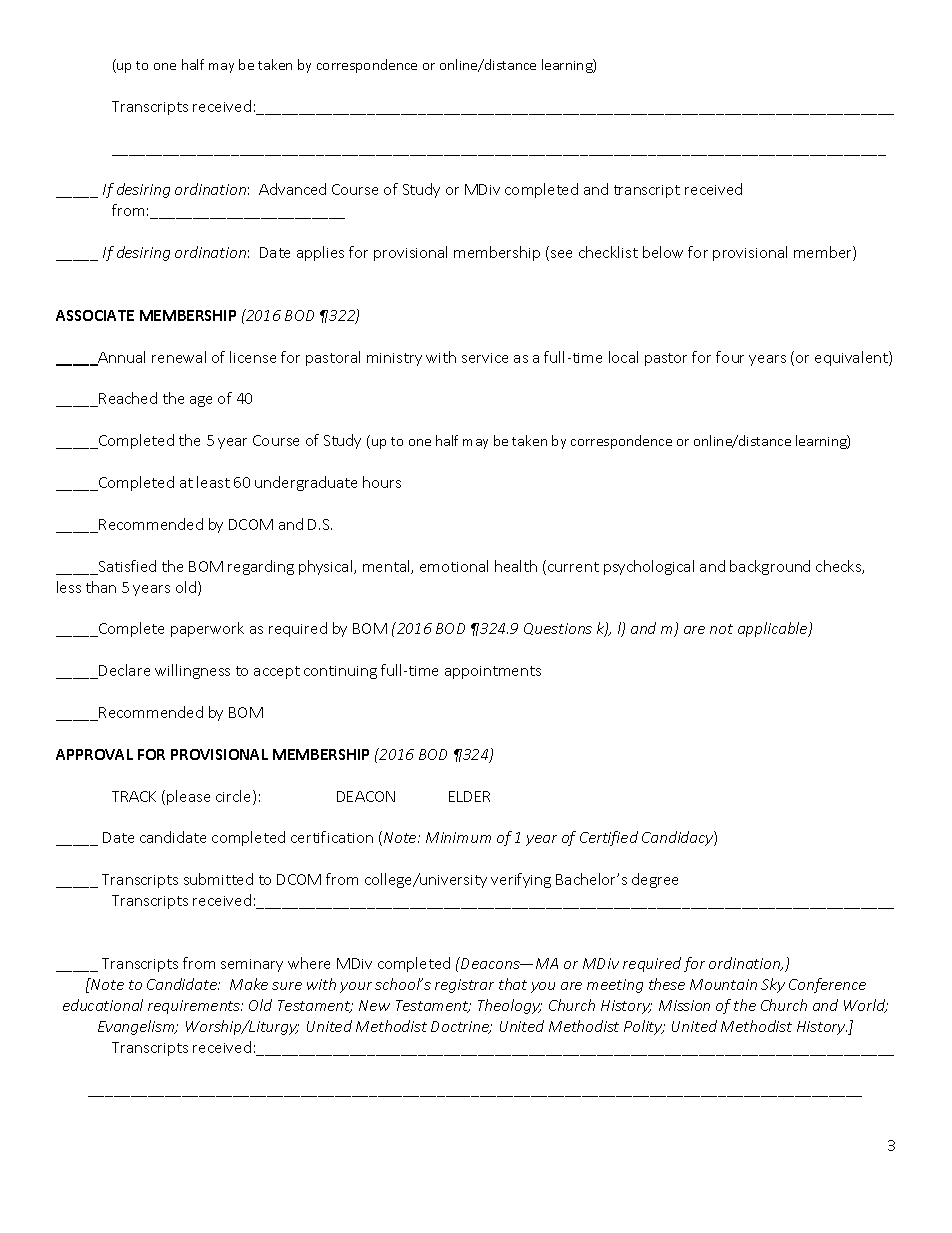 The height and width of the document is (1233, 952). Describe the element at coordinates (464, 986) in the document. I see `registrar` at that location.
